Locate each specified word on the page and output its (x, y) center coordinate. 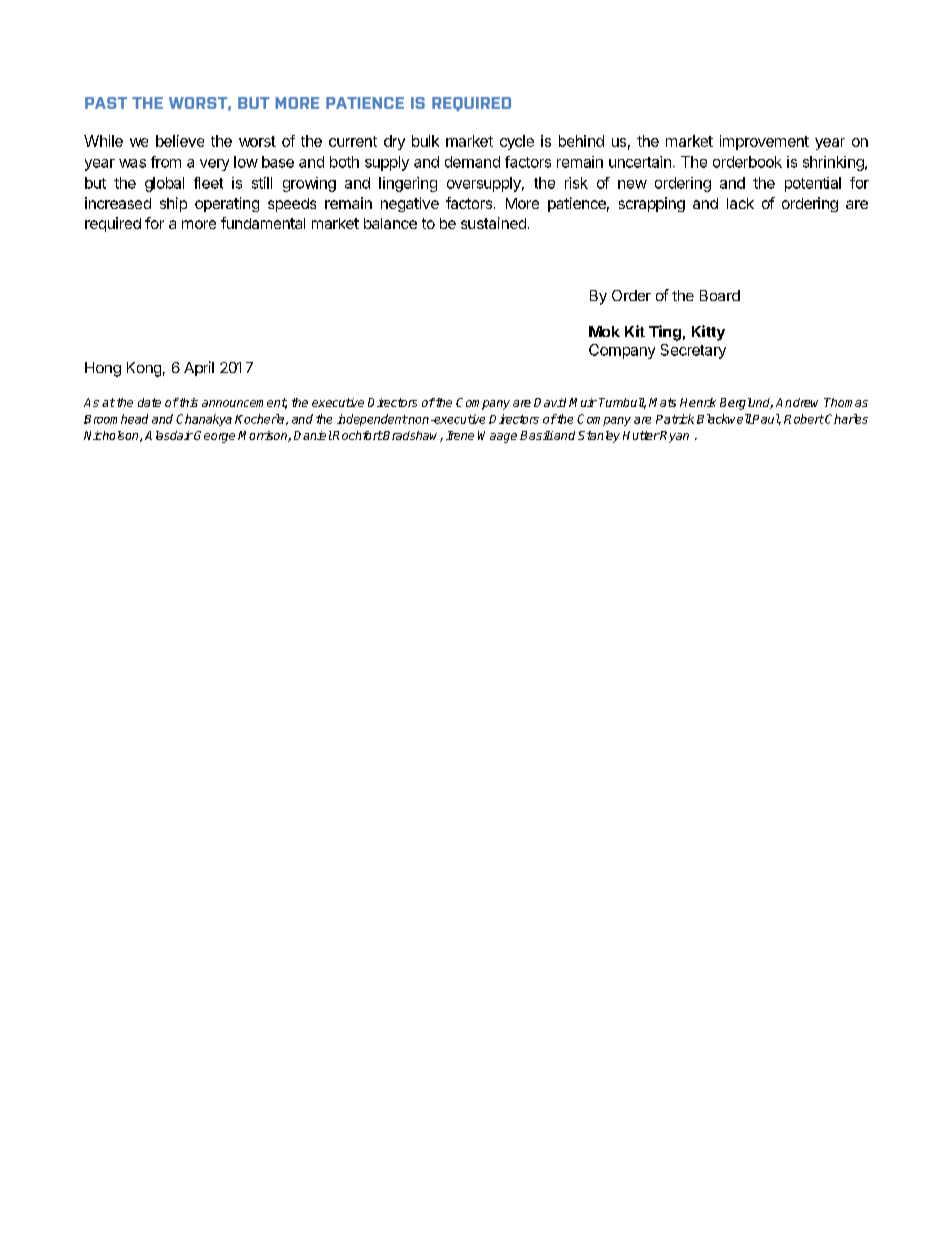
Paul (766, 419)
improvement (764, 142)
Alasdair (169, 435)
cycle (517, 142)
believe (180, 141)
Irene (460, 435)
